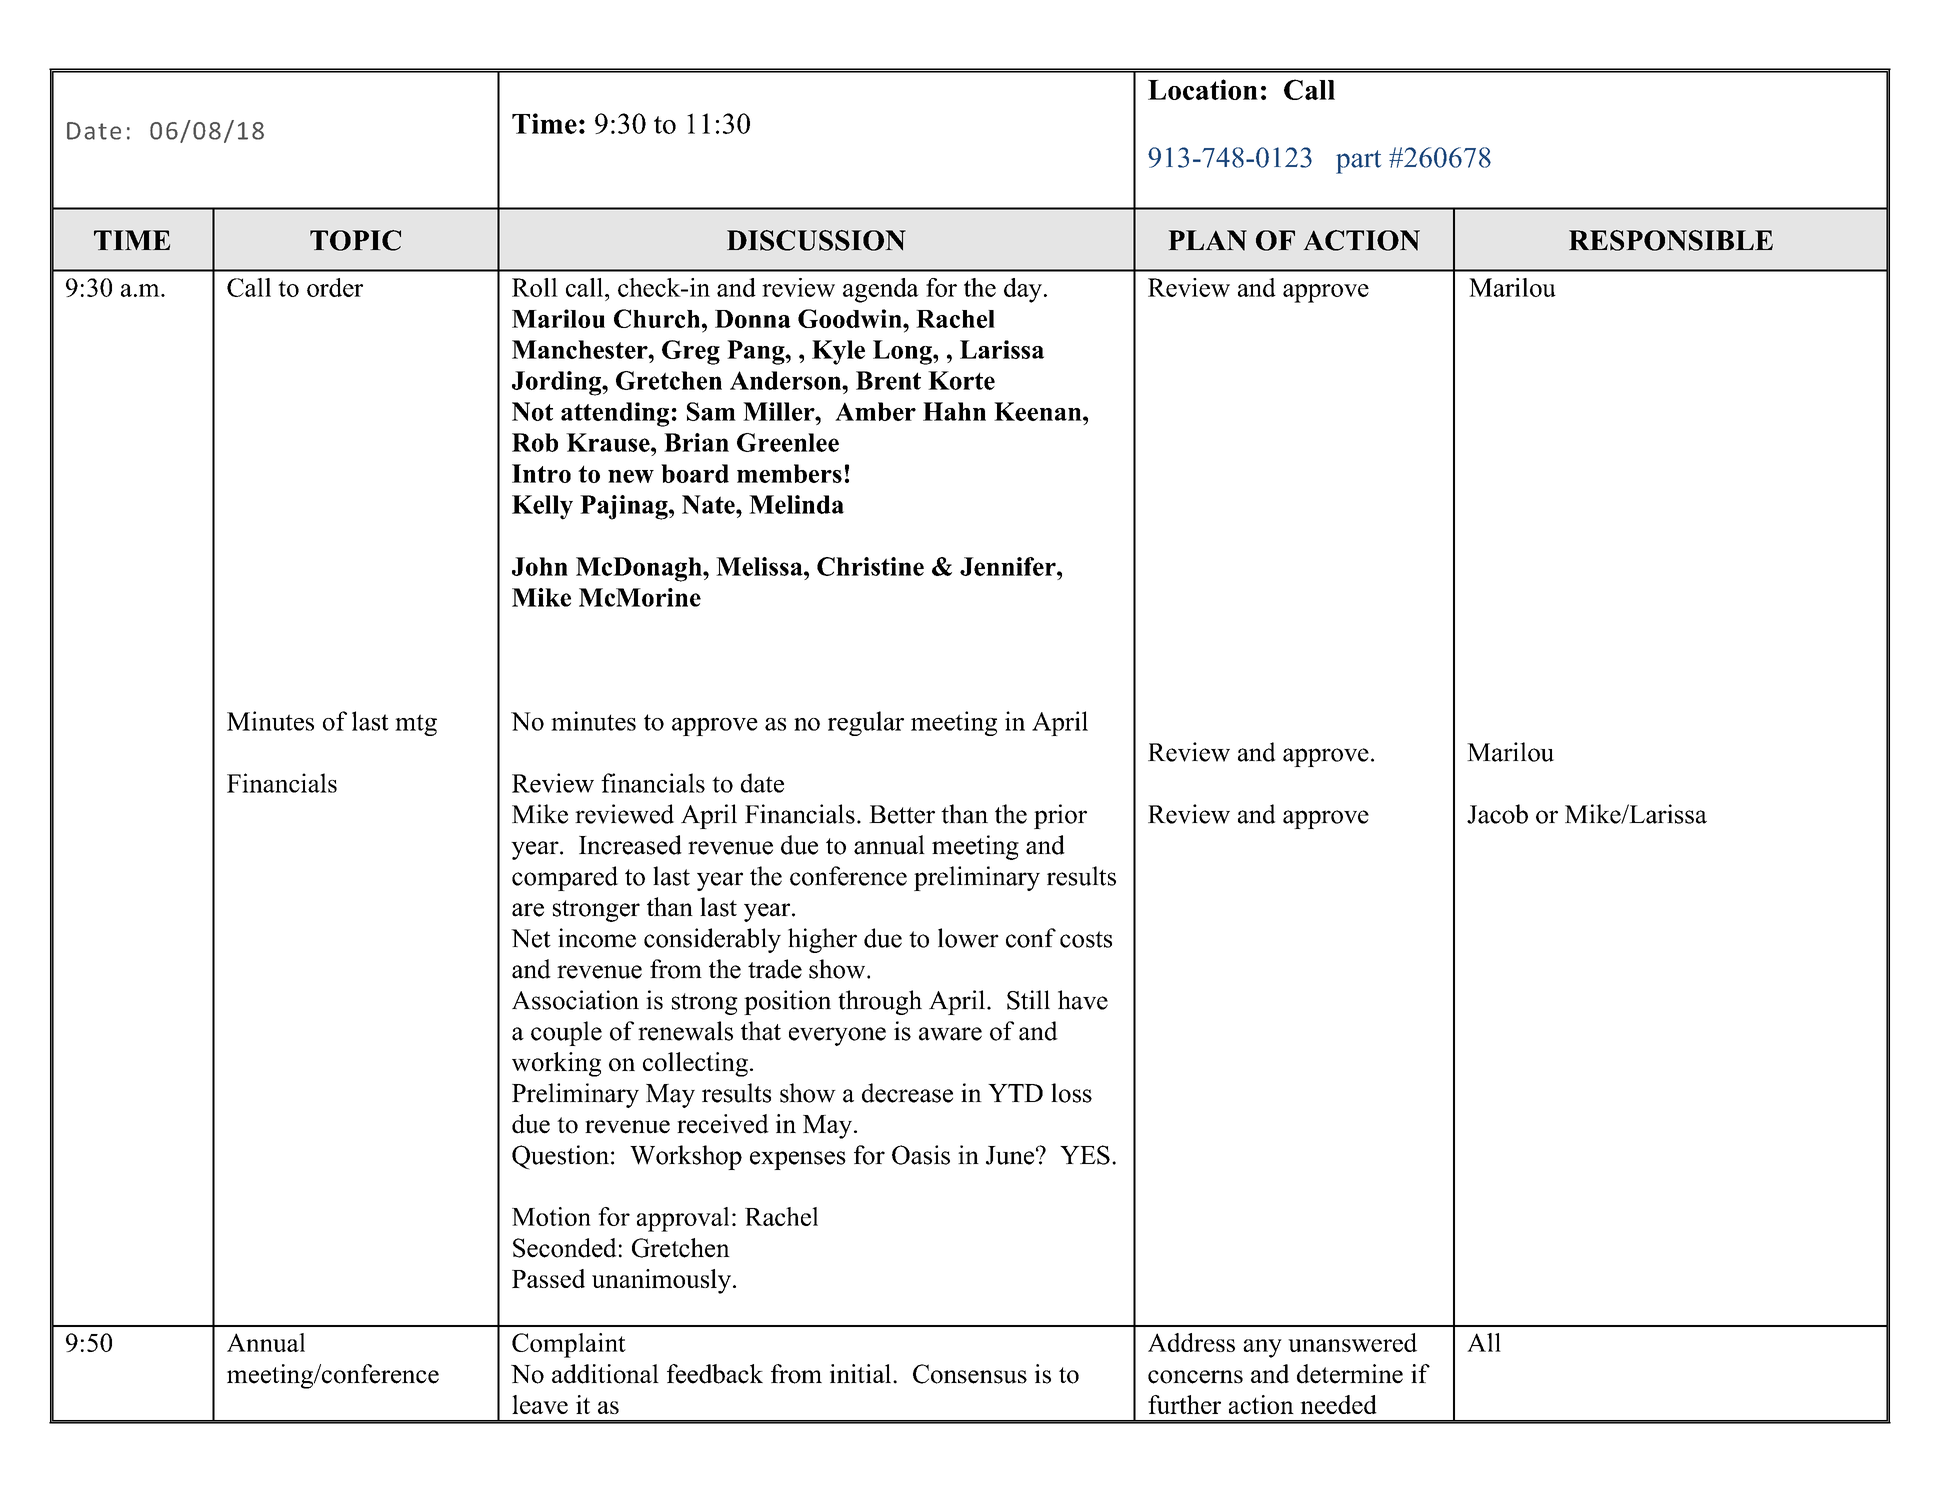 The image size is (1940, 1499). Describe the element at coordinates (355, 240) in the screenshot. I see `TOPIC` at that location.
